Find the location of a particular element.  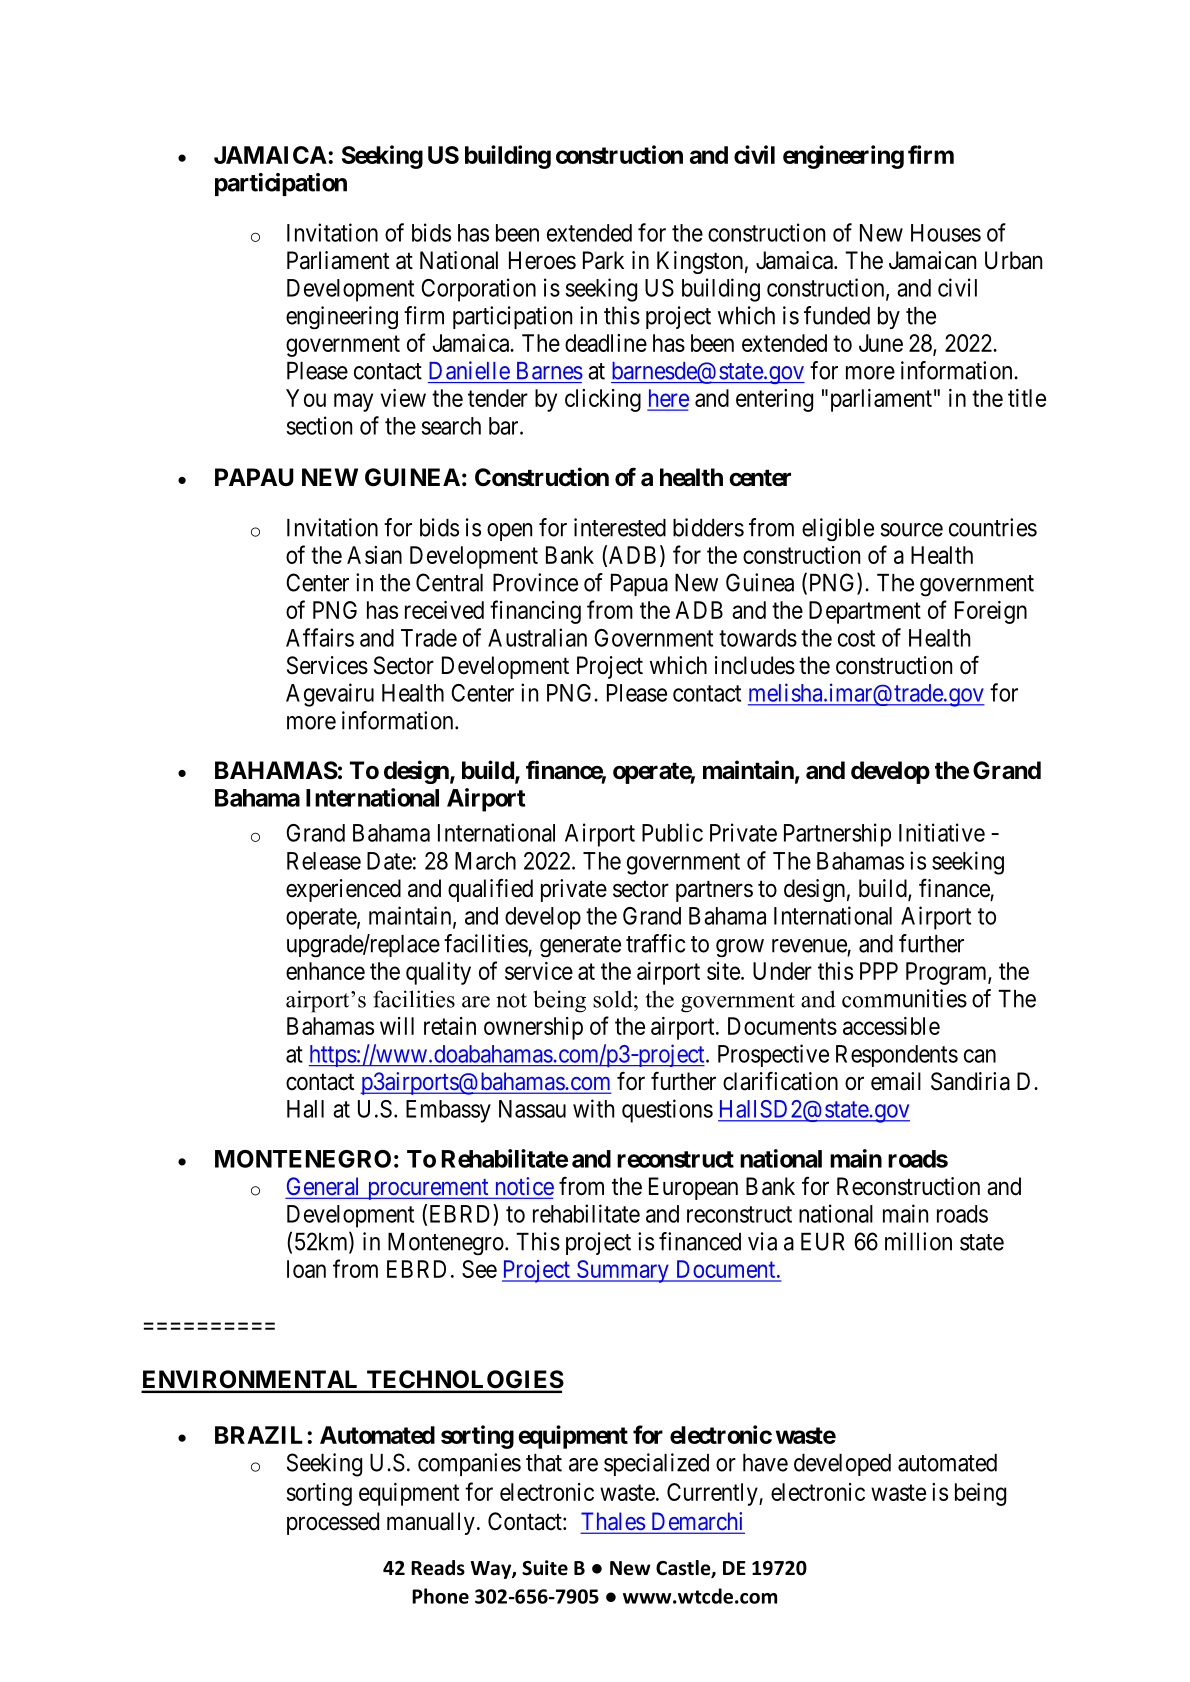

Summary is located at coordinates (622, 1271).
